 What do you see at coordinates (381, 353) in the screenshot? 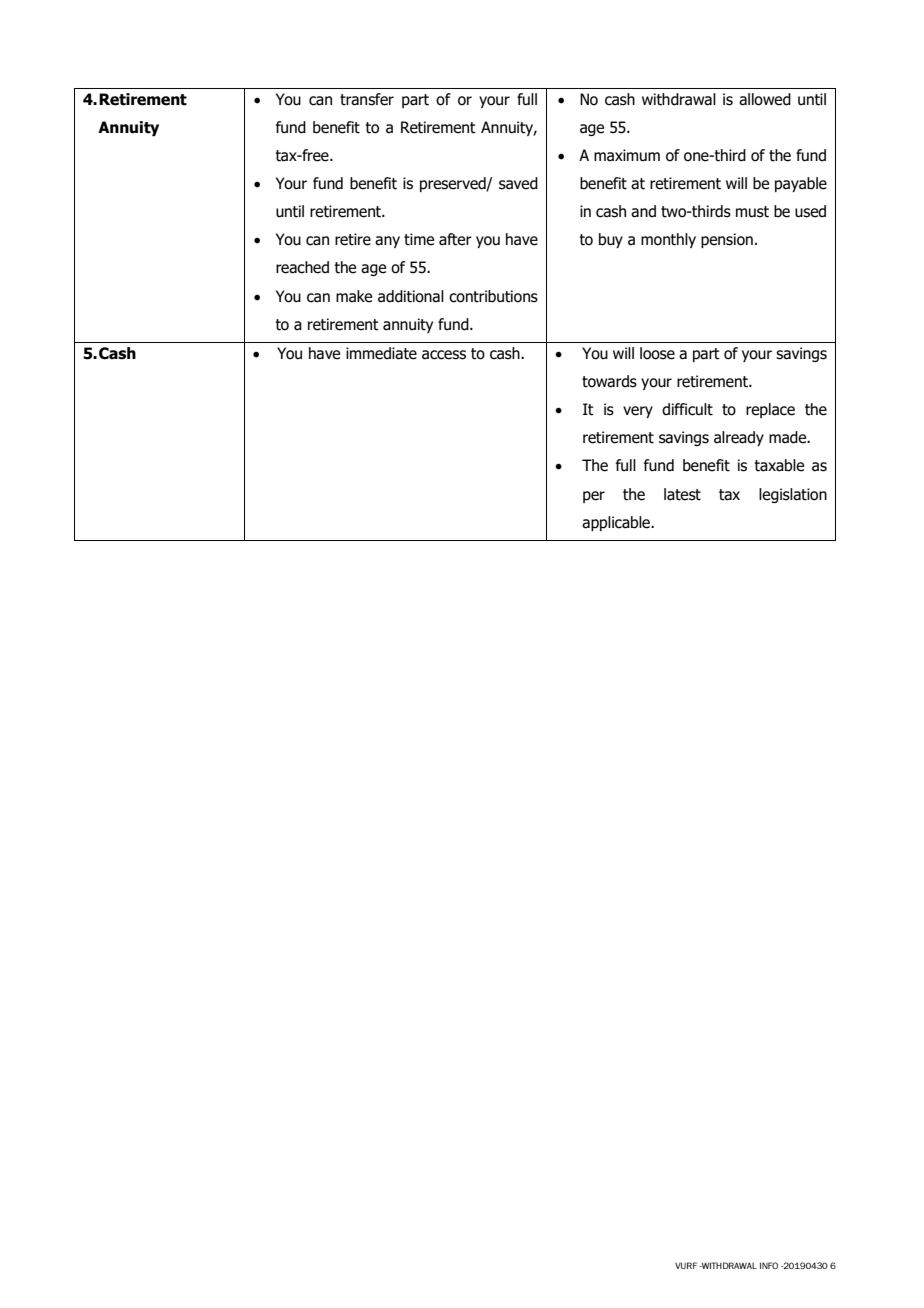
I see `immediate` at bounding box center [381, 353].
